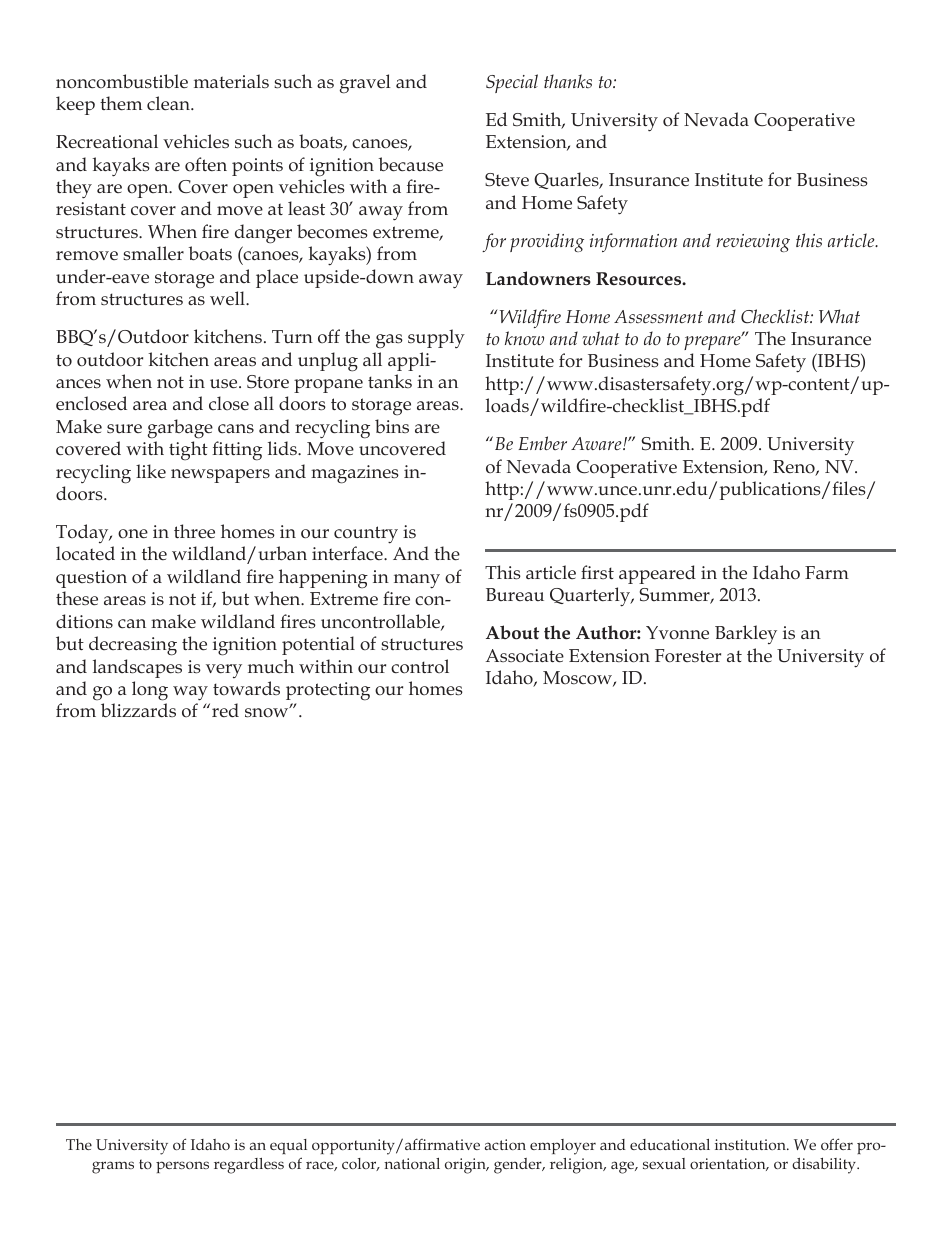  I want to click on origin, so click(466, 1166).
